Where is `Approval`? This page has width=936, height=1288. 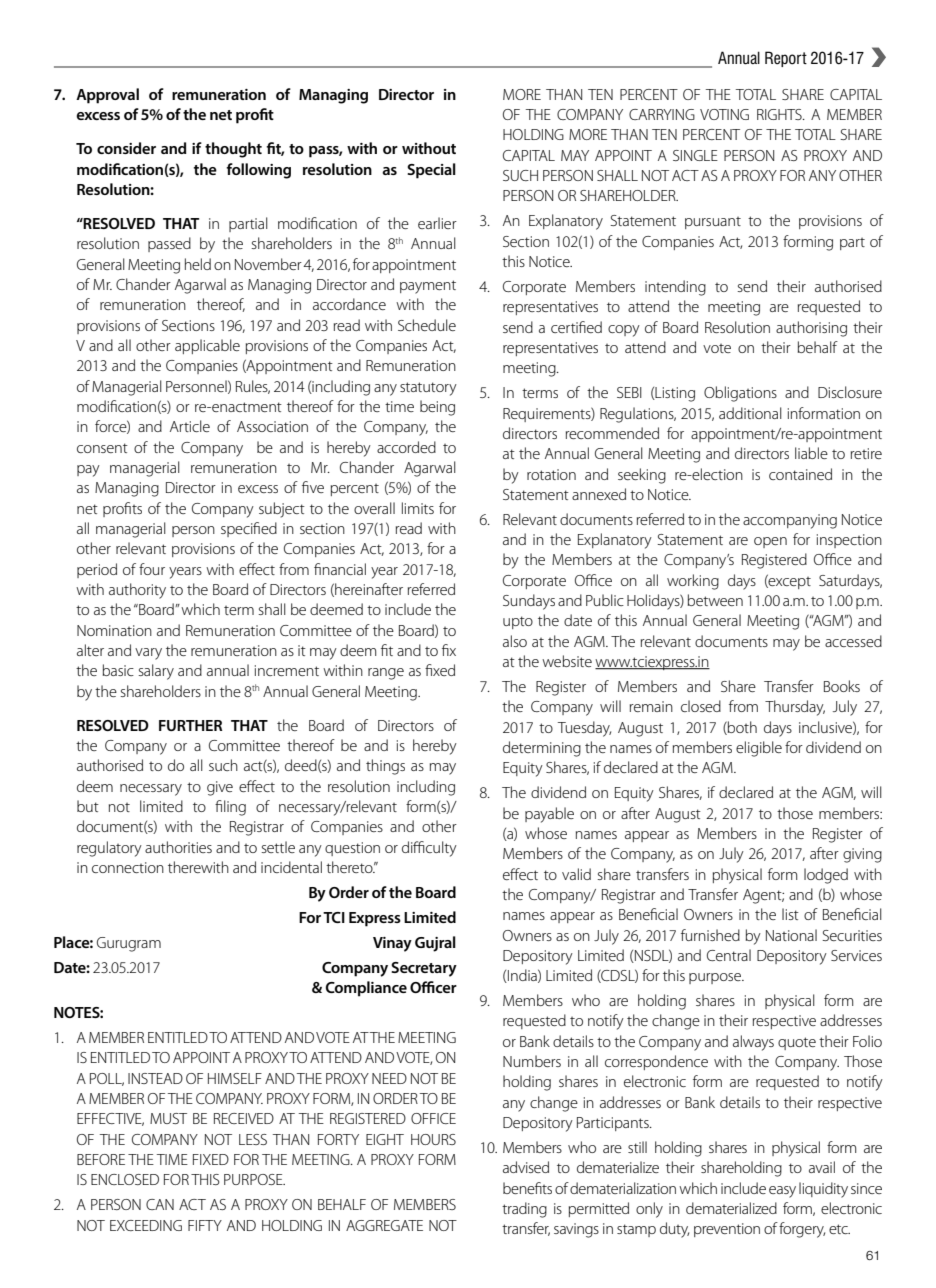
Approval is located at coordinates (107, 96).
